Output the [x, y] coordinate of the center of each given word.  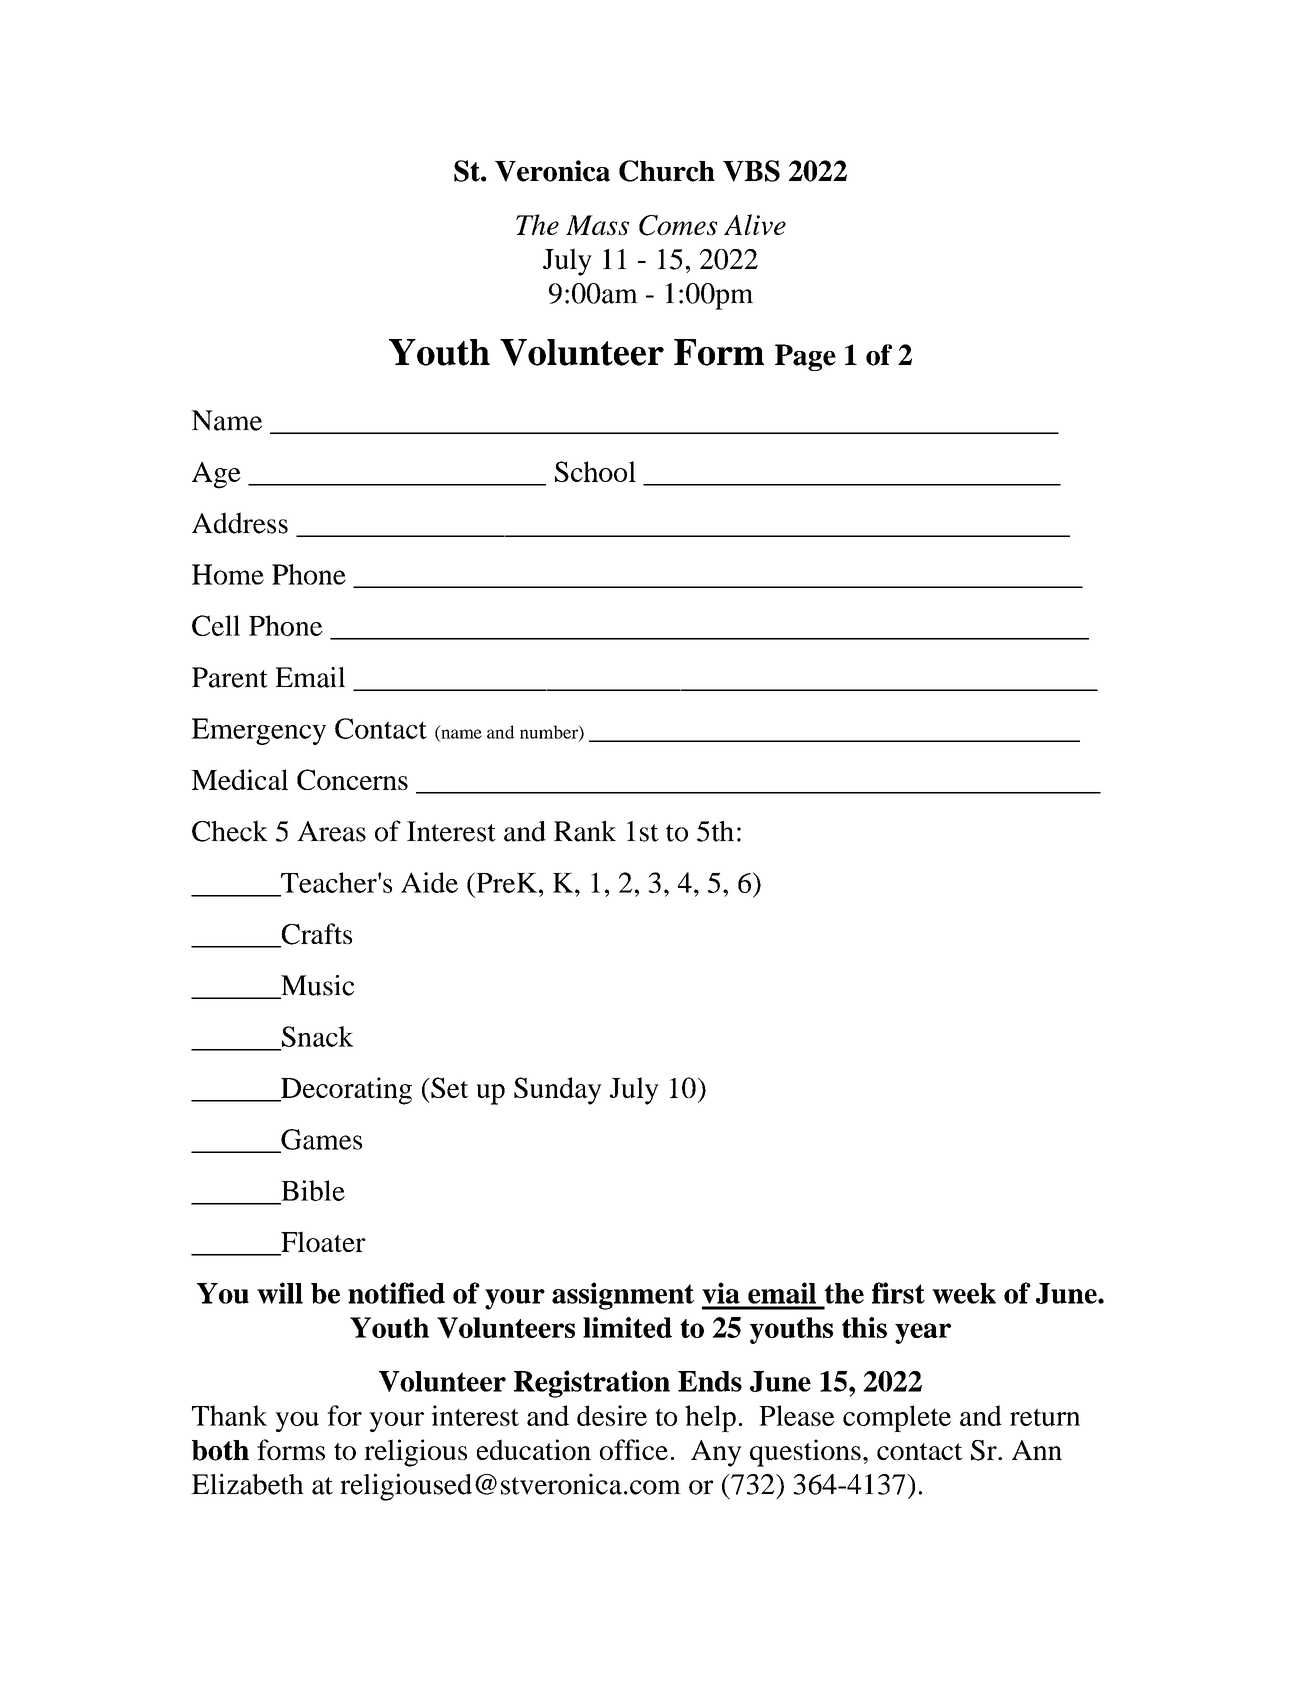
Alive [755, 224]
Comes [678, 225]
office [634, 1449]
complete [897, 1418]
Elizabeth [247, 1484]
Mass [597, 225]
